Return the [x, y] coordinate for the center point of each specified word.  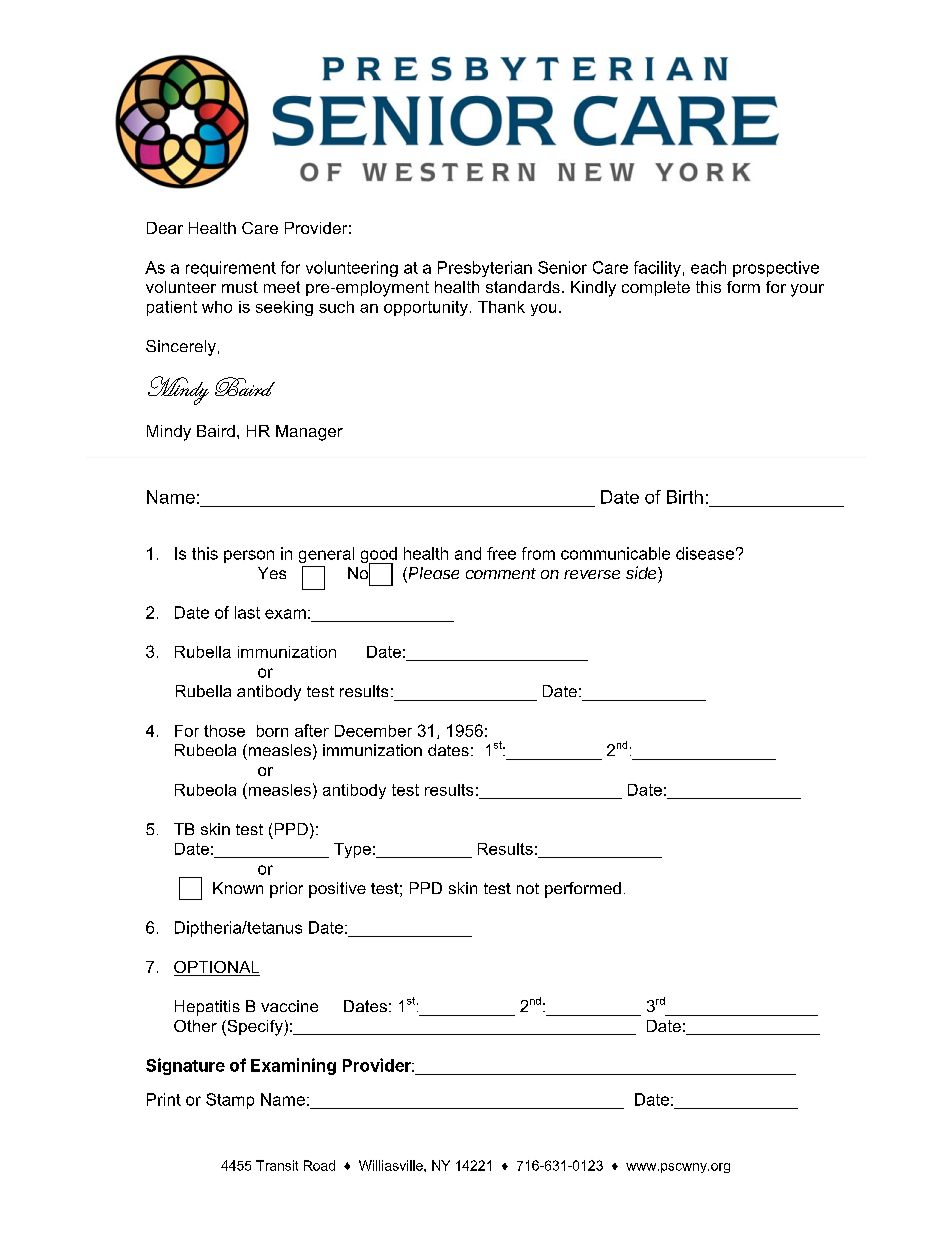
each [708, 267]
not [528, 888]
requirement [231, 269]
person [249, 556]
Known [238, 888]
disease [705, 553]
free [501, 553]
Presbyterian [485, 269]
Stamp [230, 1101]
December [373, 731]
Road [319, 1165]
